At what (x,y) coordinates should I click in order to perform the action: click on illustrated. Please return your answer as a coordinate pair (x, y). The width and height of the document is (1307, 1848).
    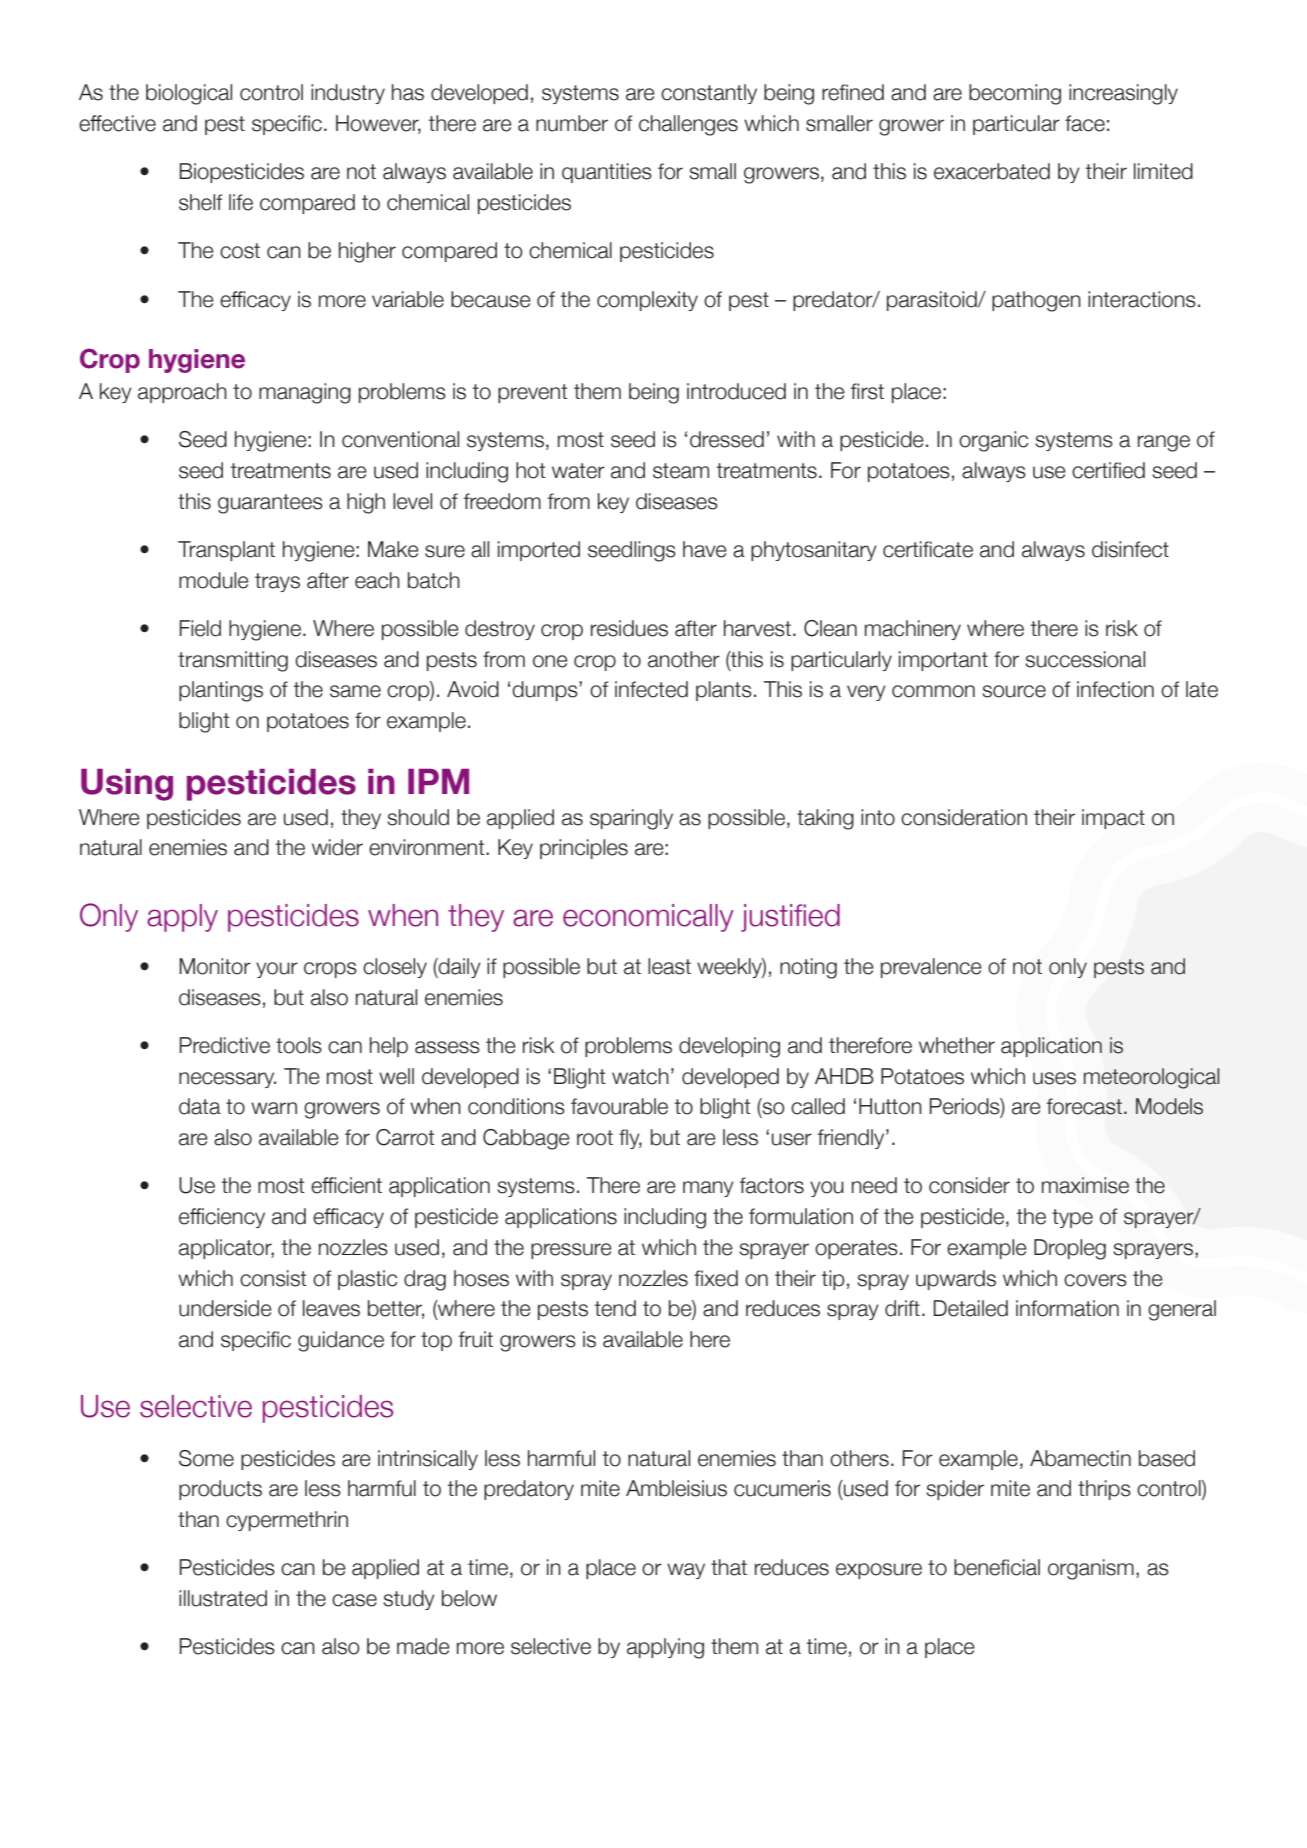
    Looking at the image, I should click on (223, 1598).
